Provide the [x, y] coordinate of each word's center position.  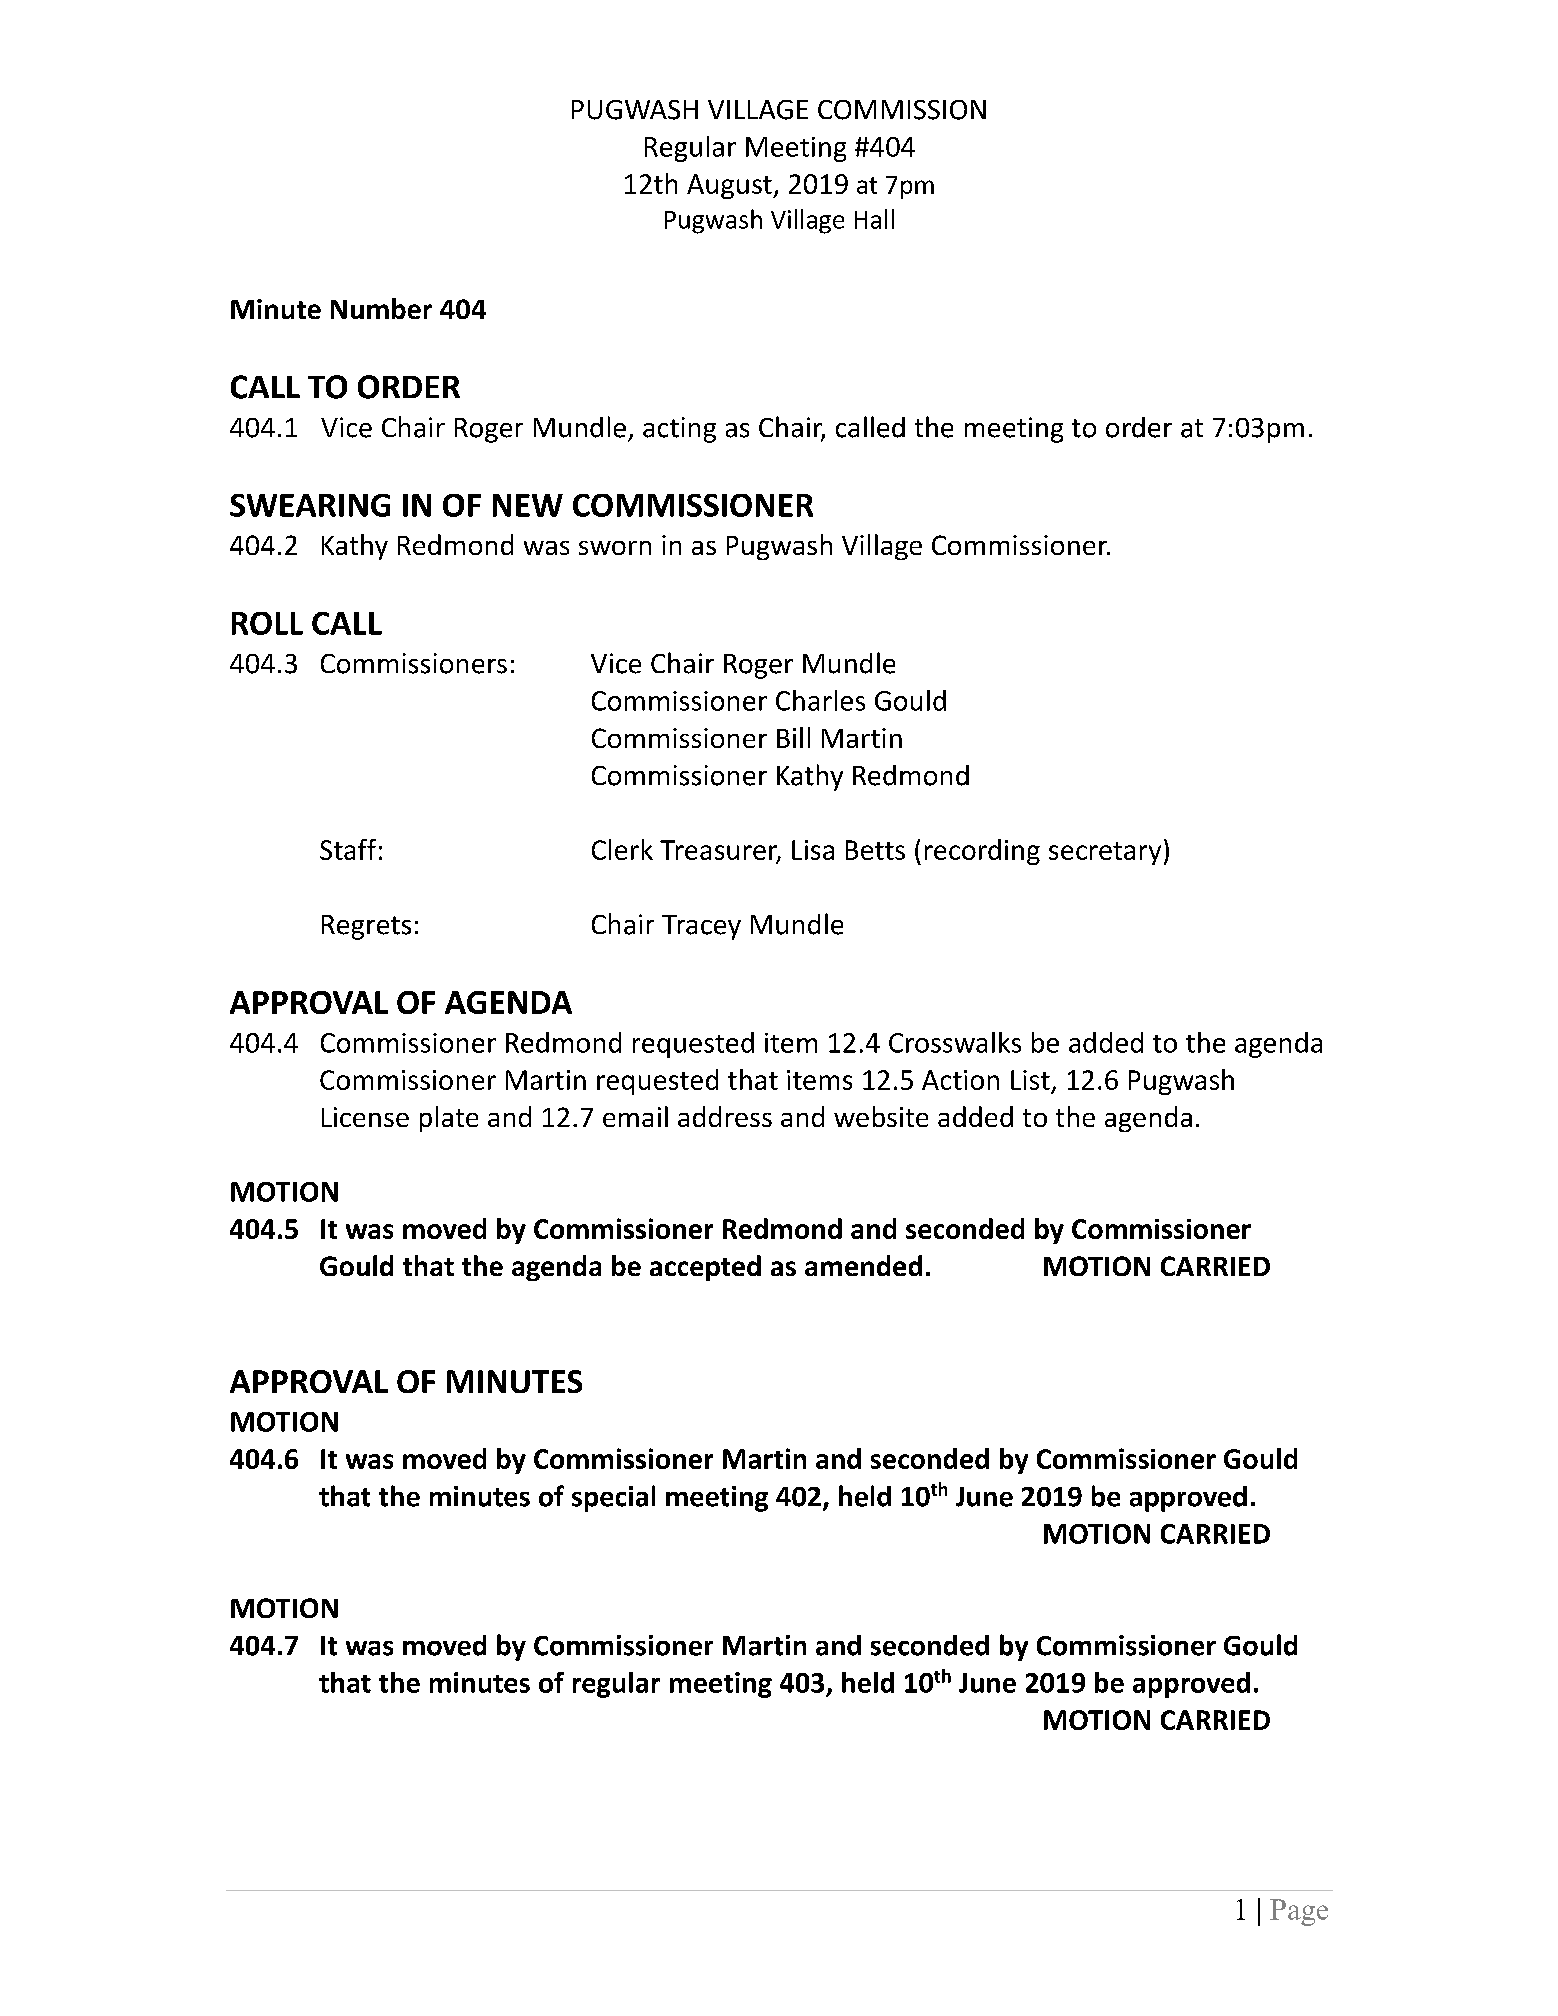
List [1030, 1080]
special [613, 1498]
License [365, 1117]
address [725, 1116]
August [730, 186]
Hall [874, 219]
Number [381, 308]
